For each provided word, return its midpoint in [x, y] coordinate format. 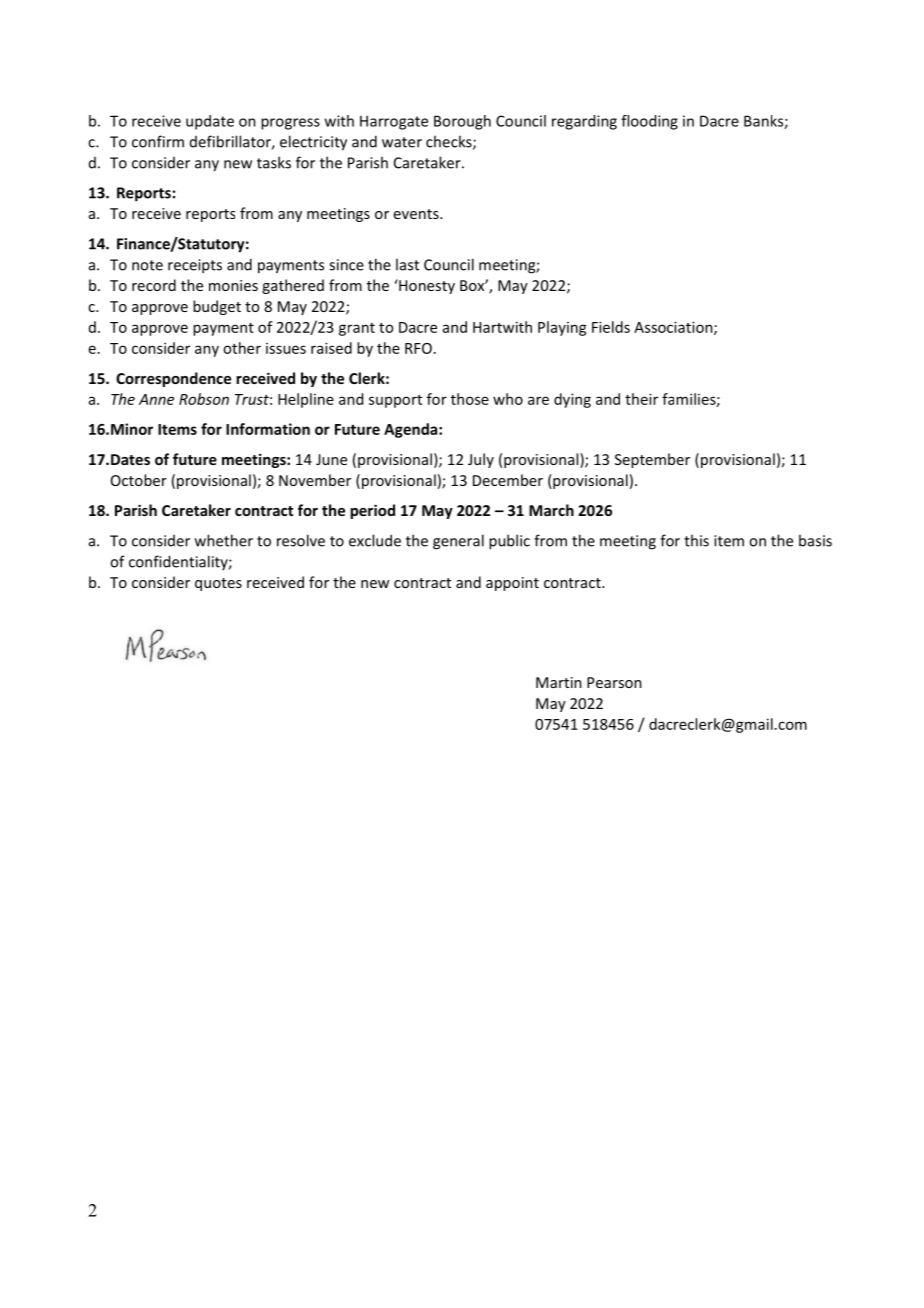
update [210, 122]
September [652, 460]
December [508, 480]
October [139, 480]
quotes [218, 584]
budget [217, 307]
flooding [649, 122]
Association [674, 328]
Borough [462, 122]
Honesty [426, 286]
